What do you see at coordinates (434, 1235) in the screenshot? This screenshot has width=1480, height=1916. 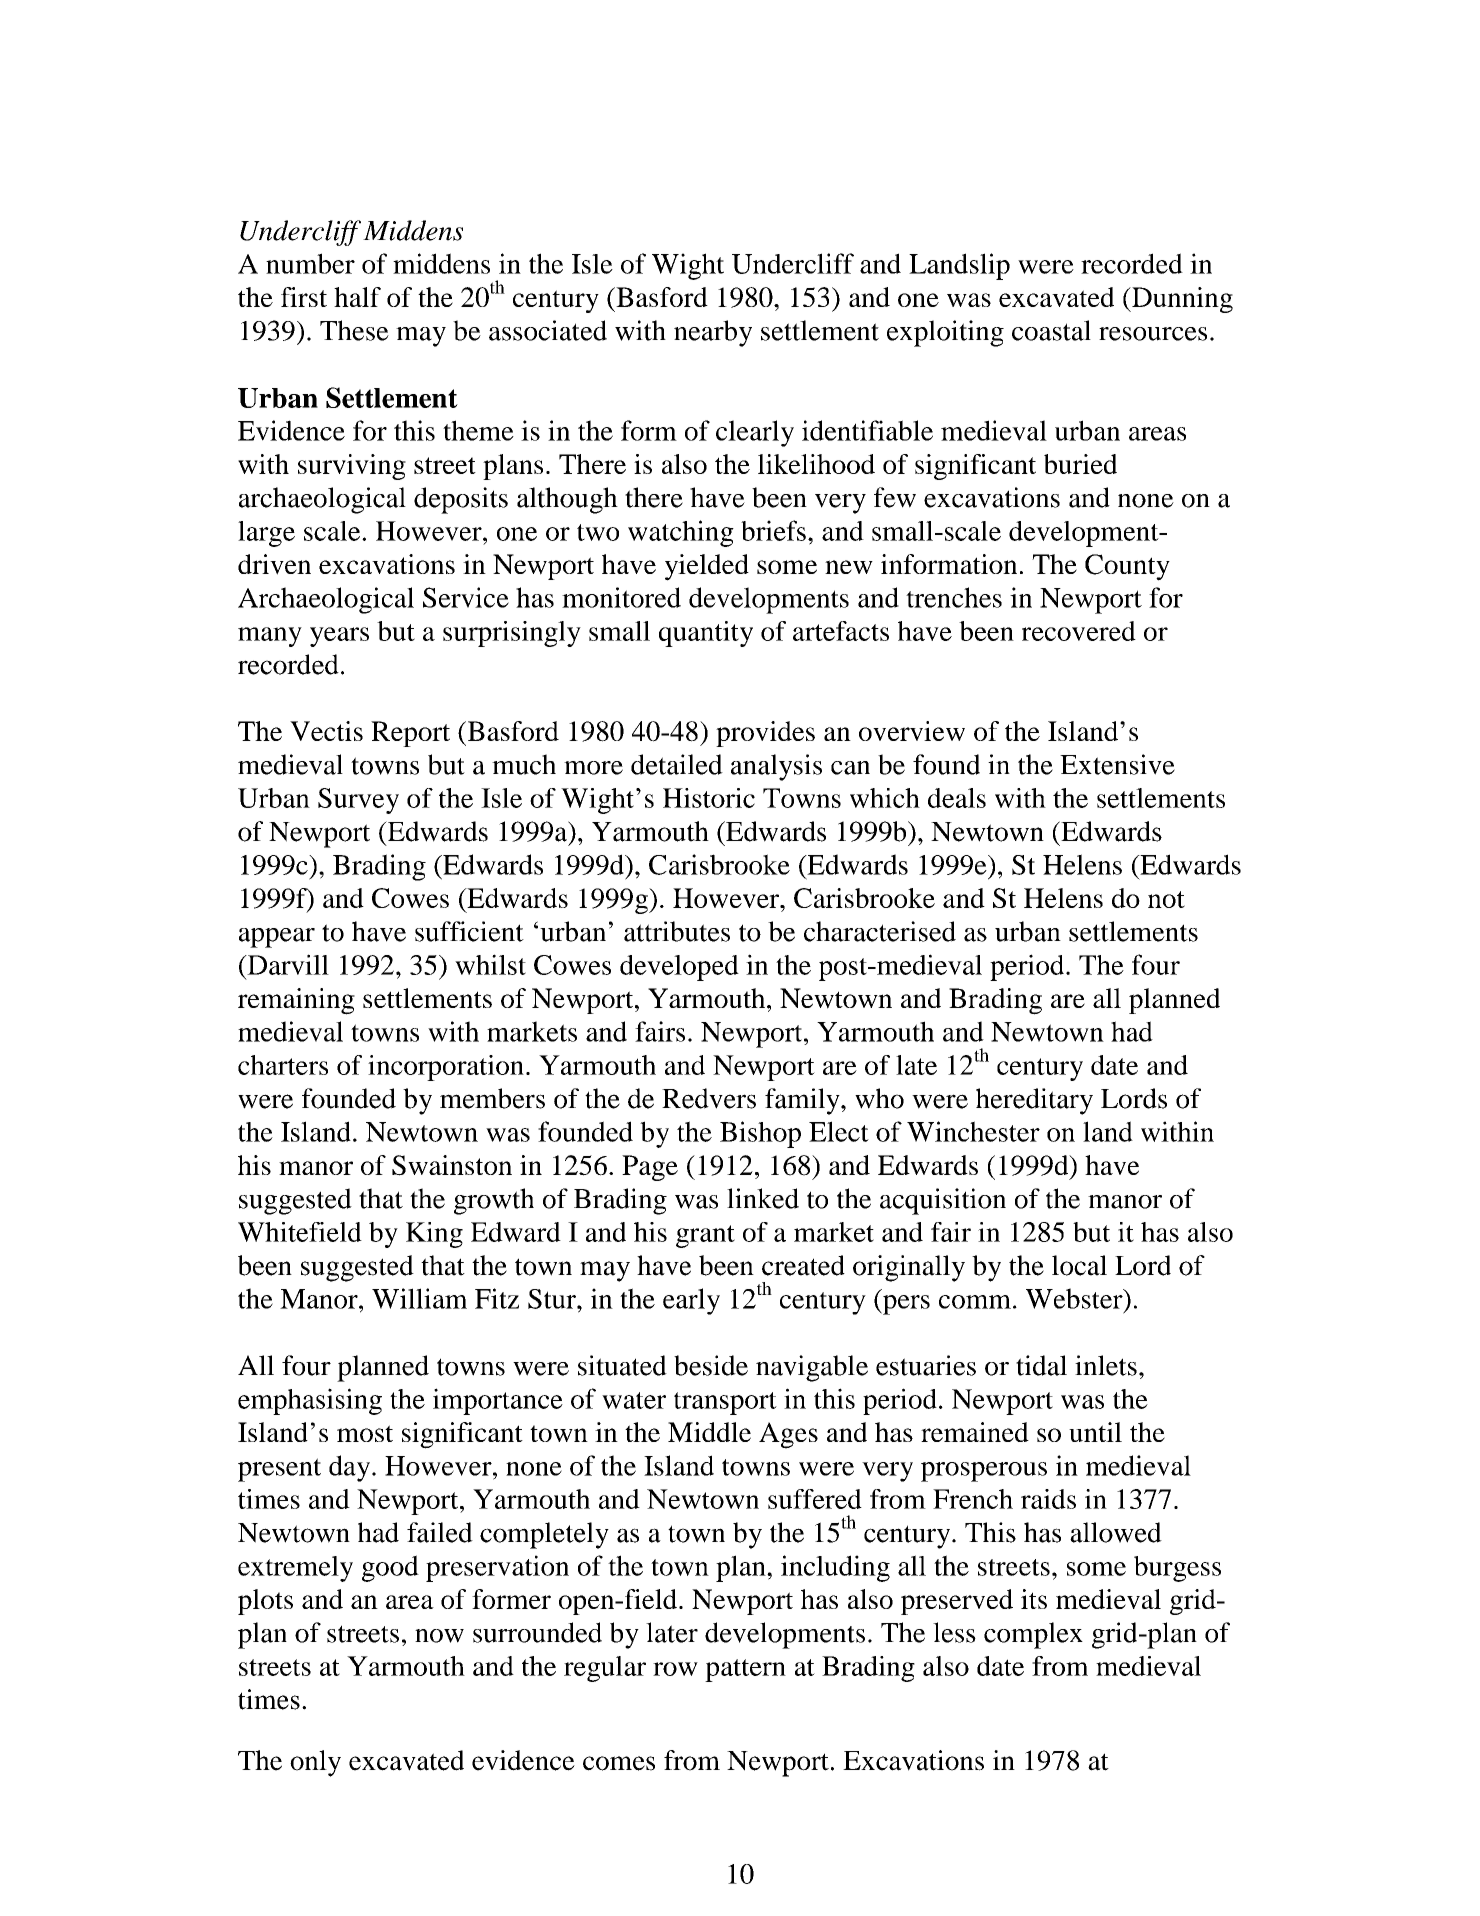 I see `King` at bounding box center [434, 1235].
